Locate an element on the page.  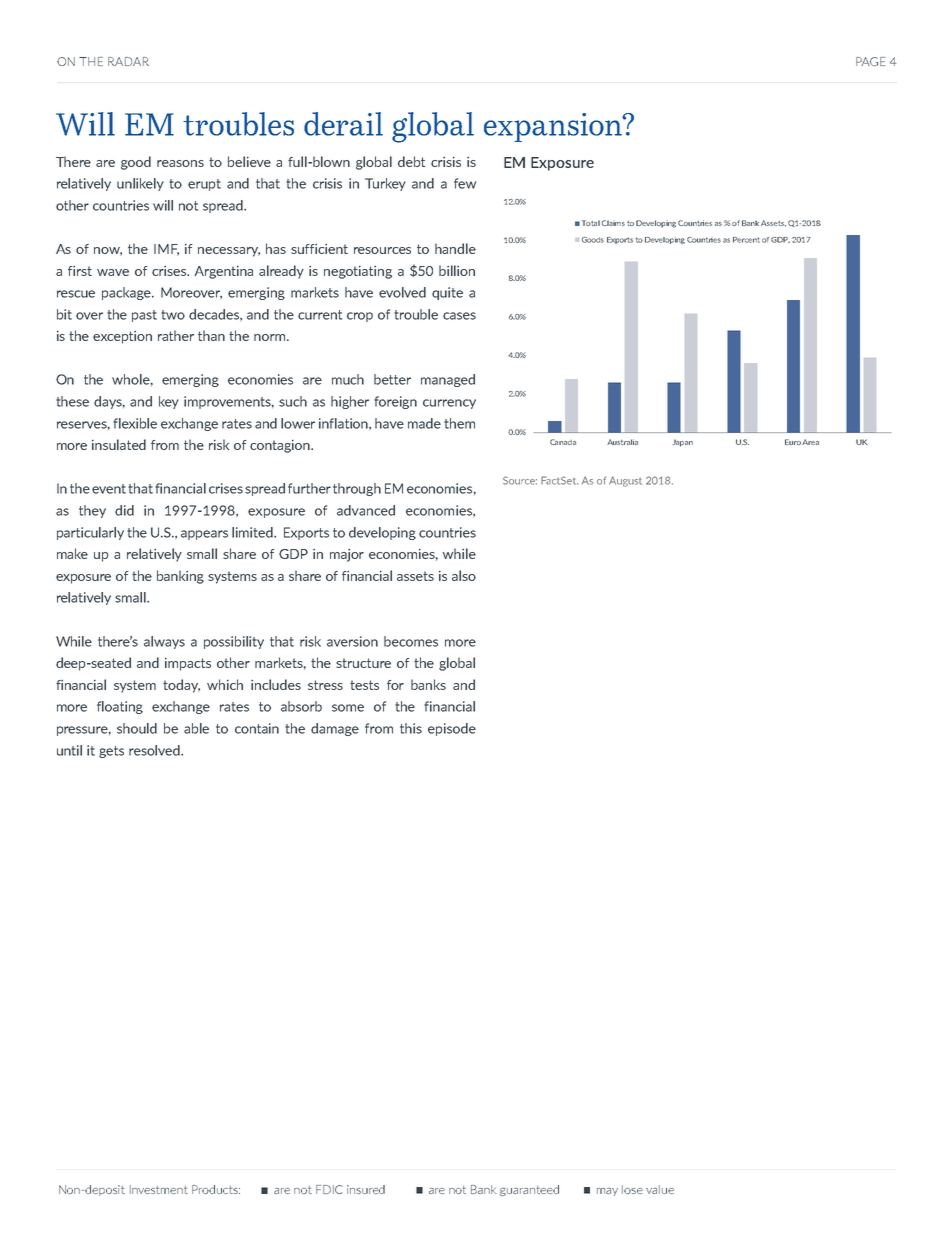
guaranteed is located at coordinates (529, 1190).
